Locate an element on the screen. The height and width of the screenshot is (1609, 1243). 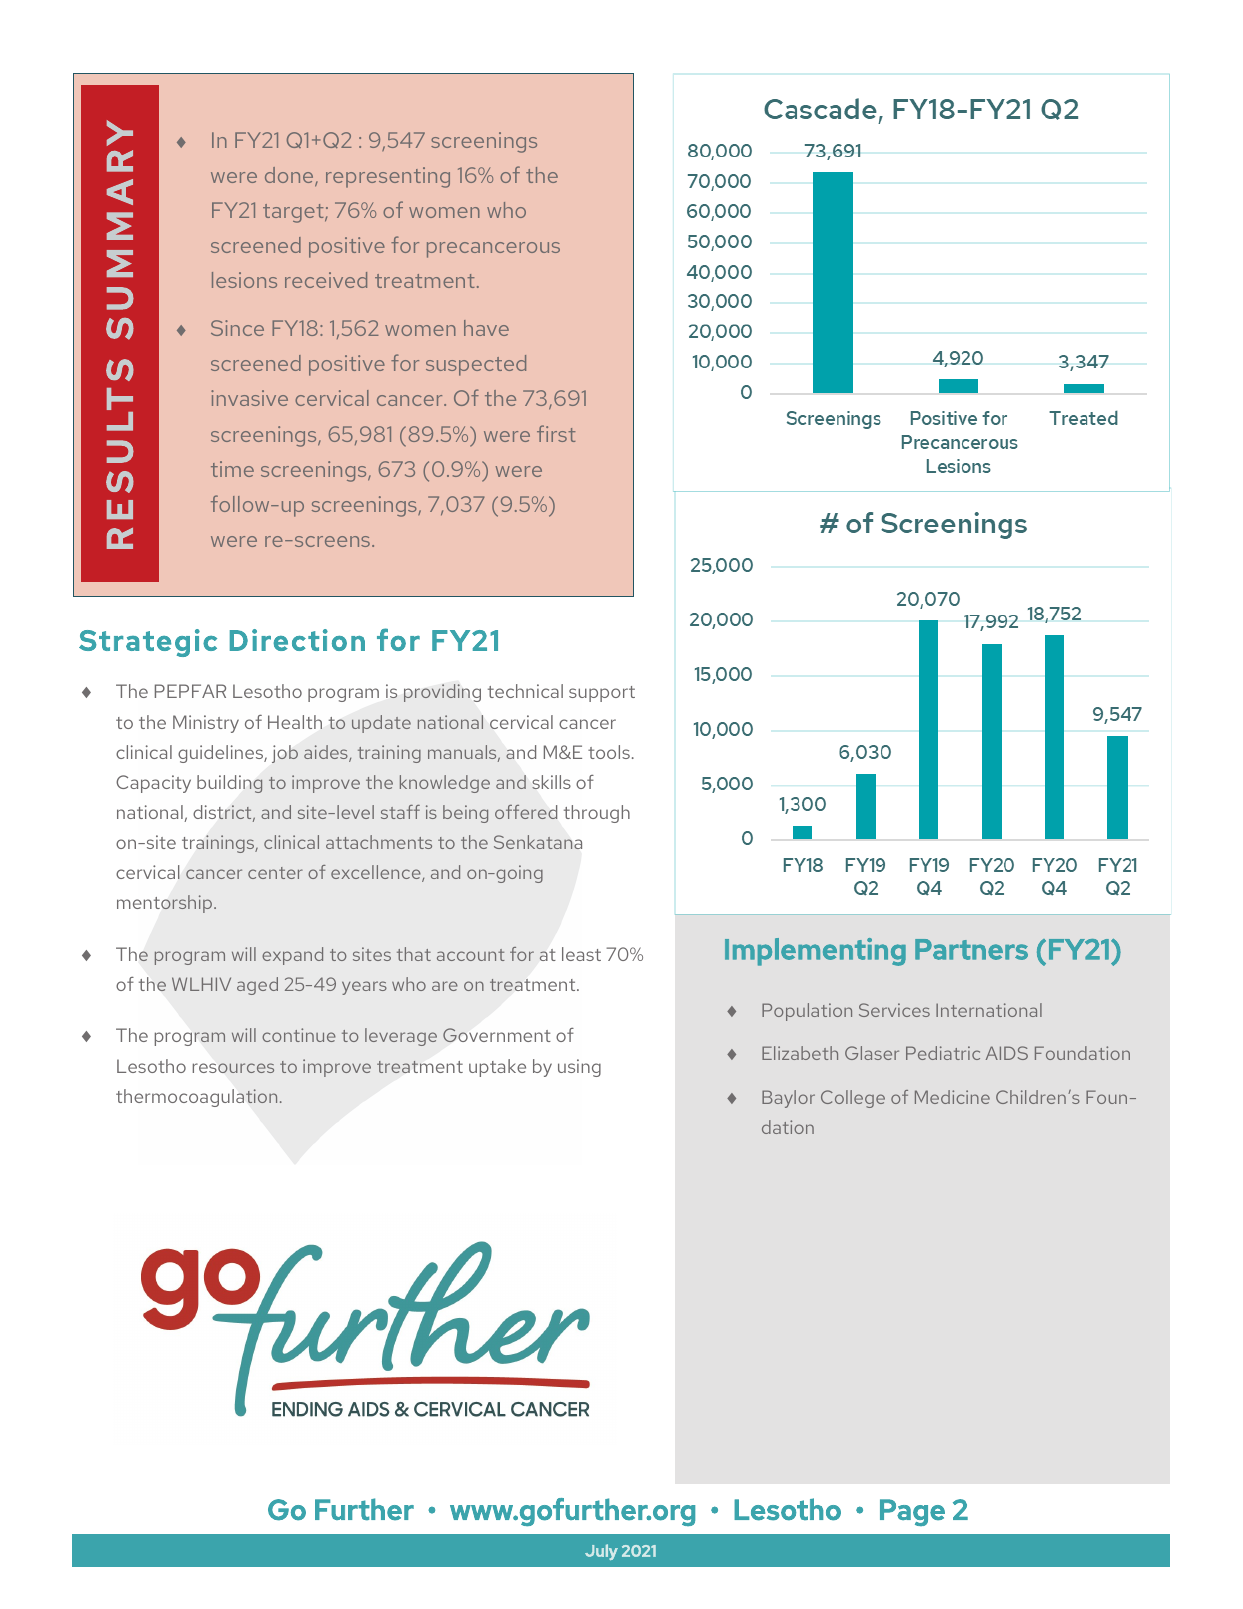
July is located at coordinates (601, 1552).
